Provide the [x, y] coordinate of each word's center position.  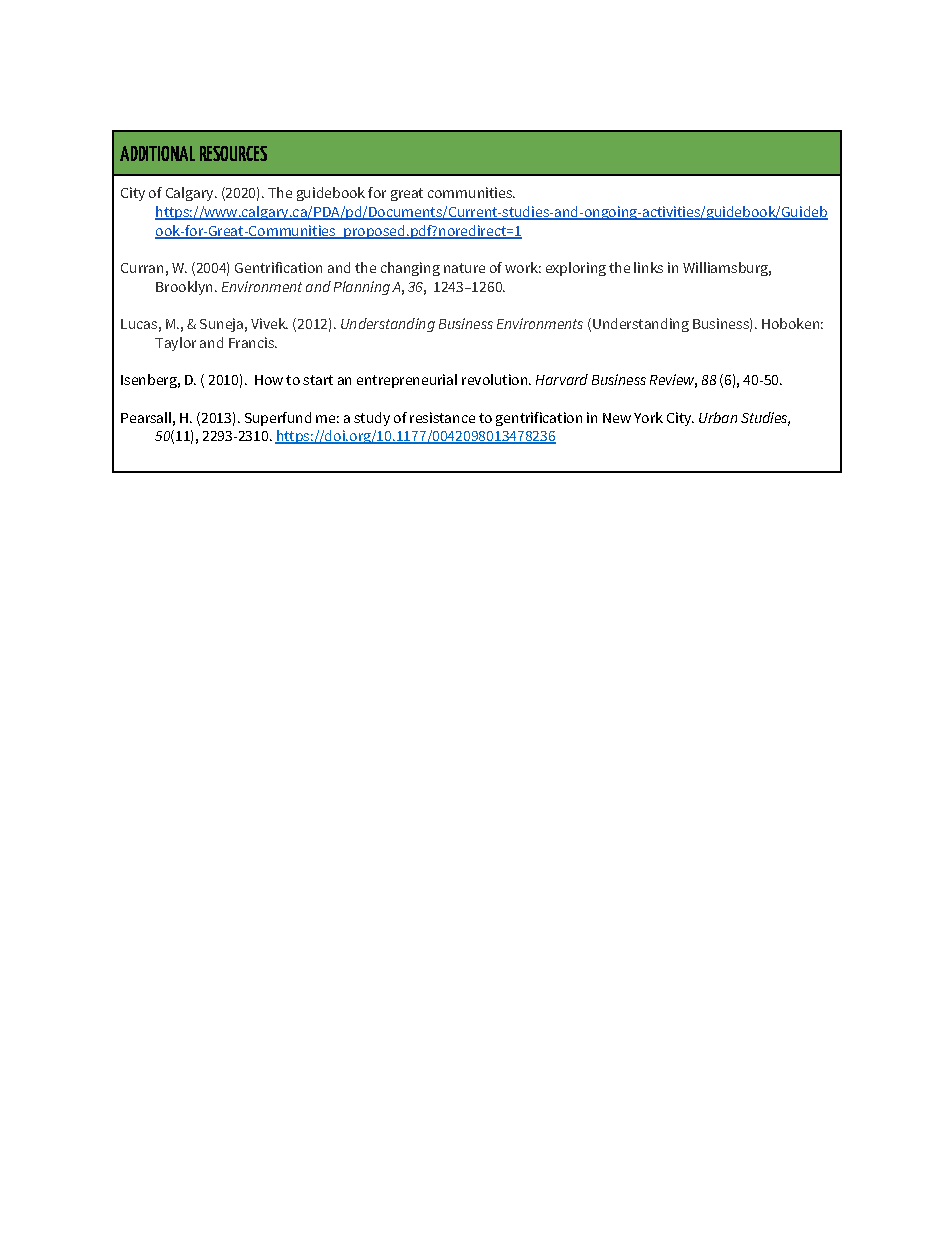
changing [410, 269]
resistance [442, 417]
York [648, 417]
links [648, 267]
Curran [142, 268]
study [372, 419]
